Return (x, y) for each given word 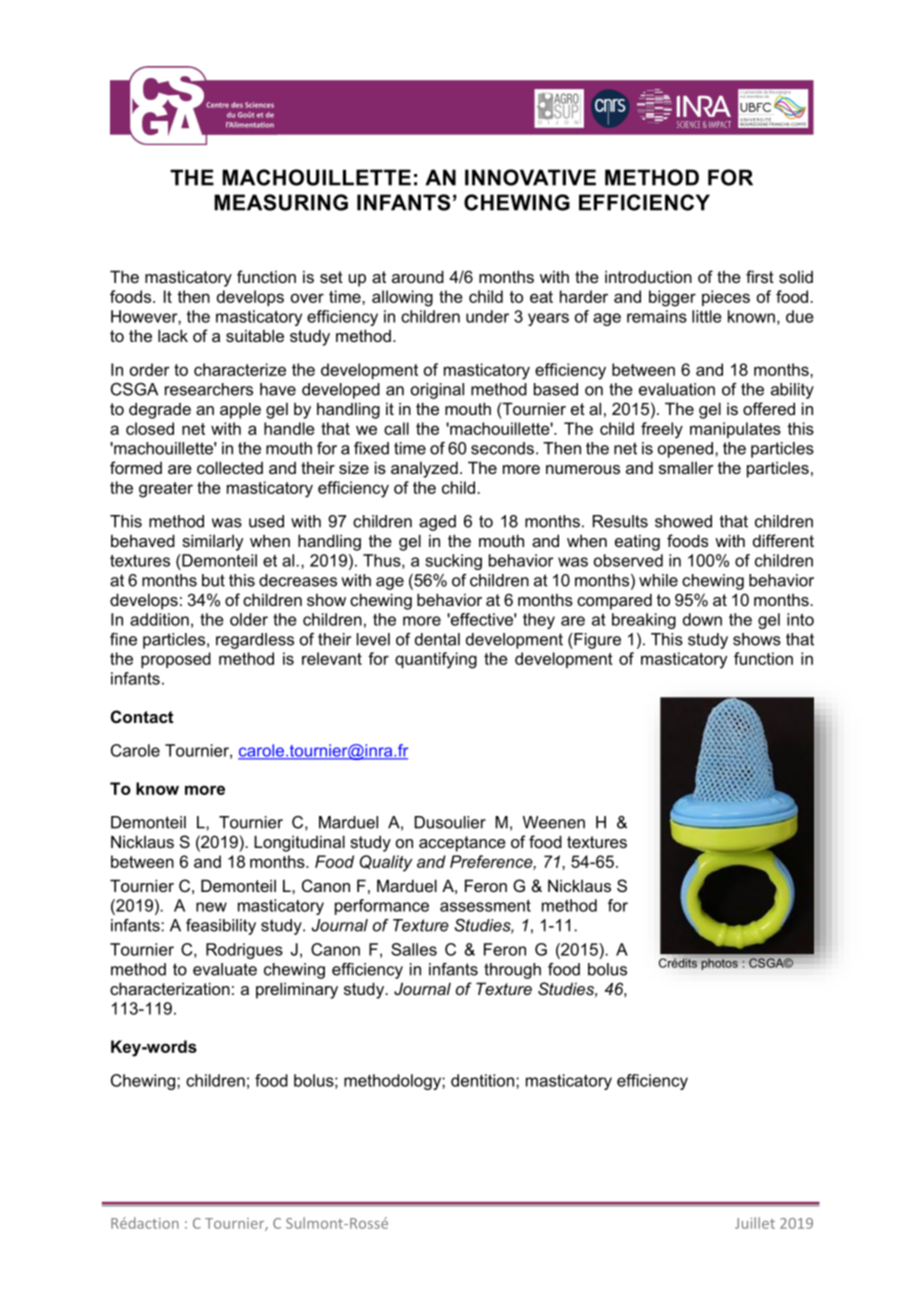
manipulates (735, 430)
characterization (170, 988)
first (760, 276)
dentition (484, 1080)
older (249, 619)
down (702, 619)
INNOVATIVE (530, 177)
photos (720, 964)
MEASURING (281, 202)
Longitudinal (299, 843)
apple (240, 410)
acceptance (462, 844)
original (437, 391)
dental (437, 639)
